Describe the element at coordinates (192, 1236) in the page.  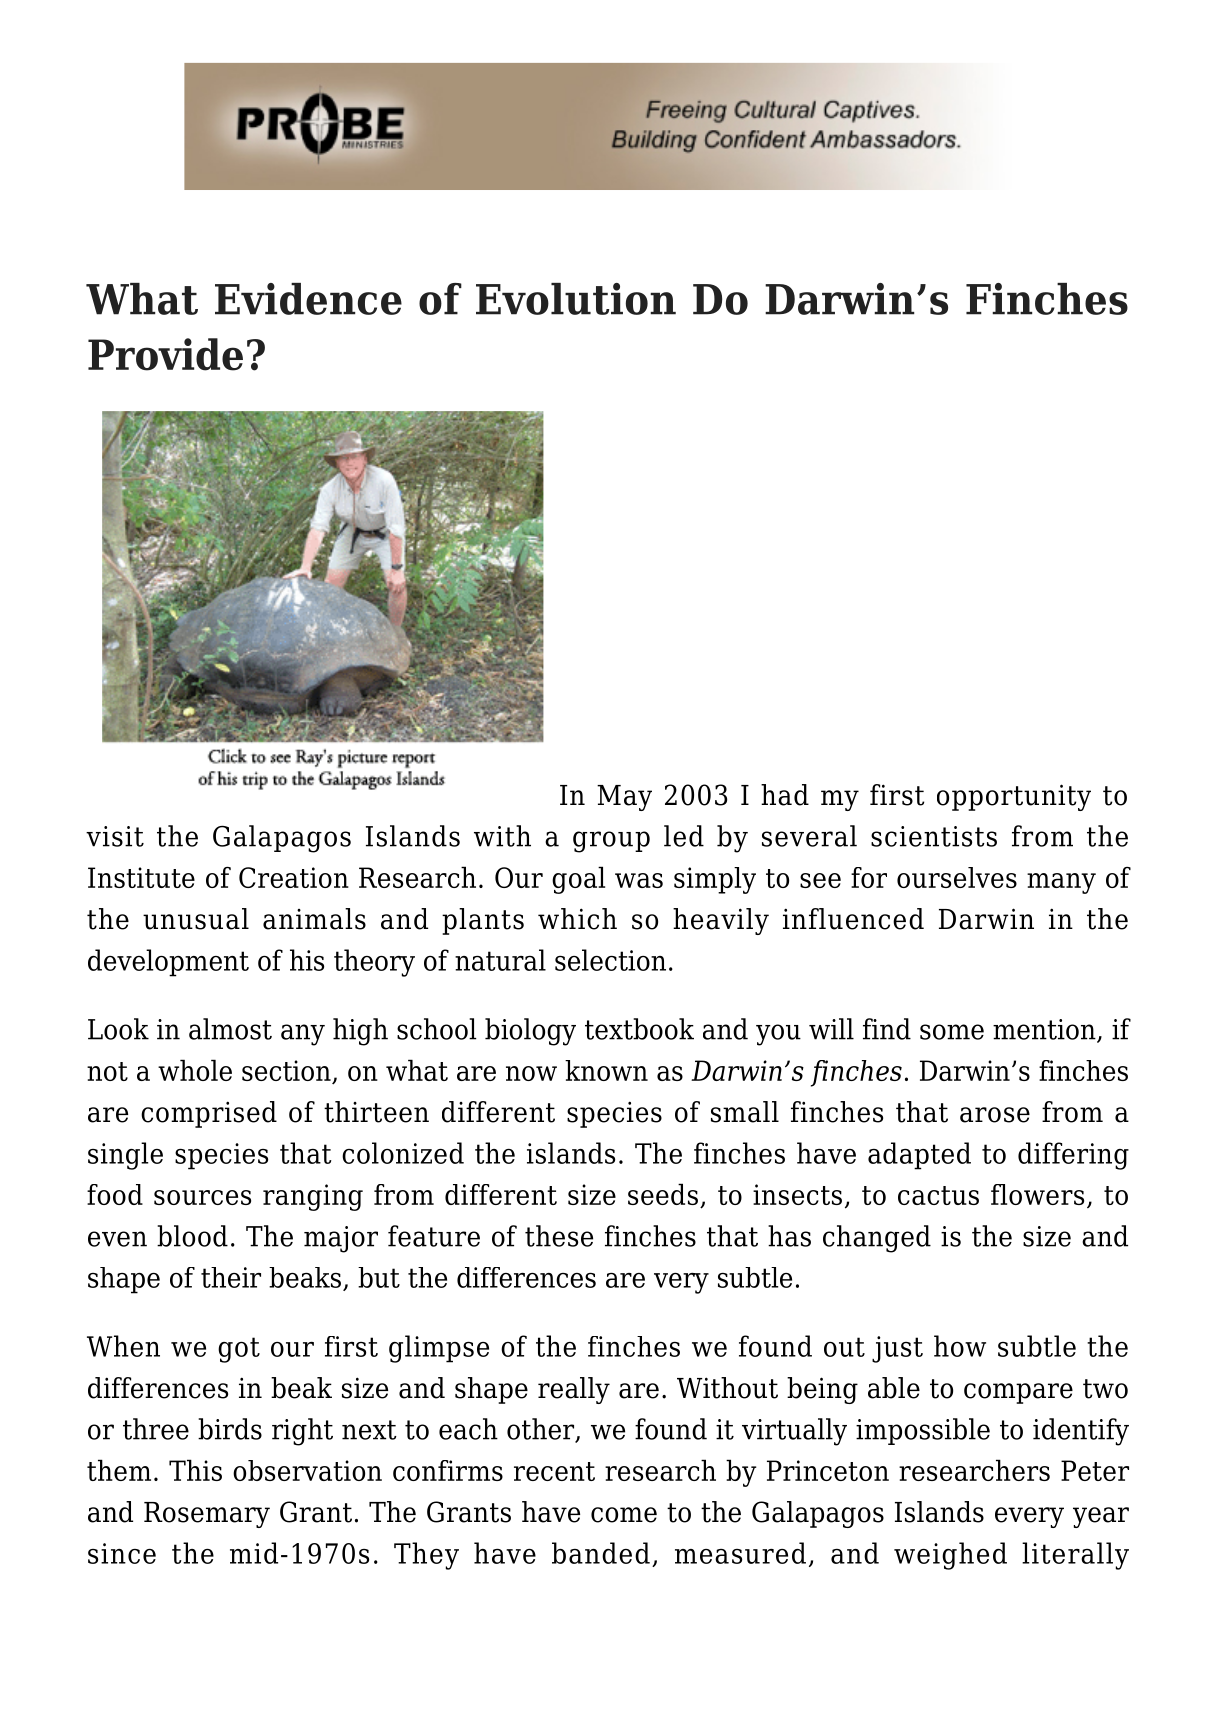
I see `blood` at that location.
